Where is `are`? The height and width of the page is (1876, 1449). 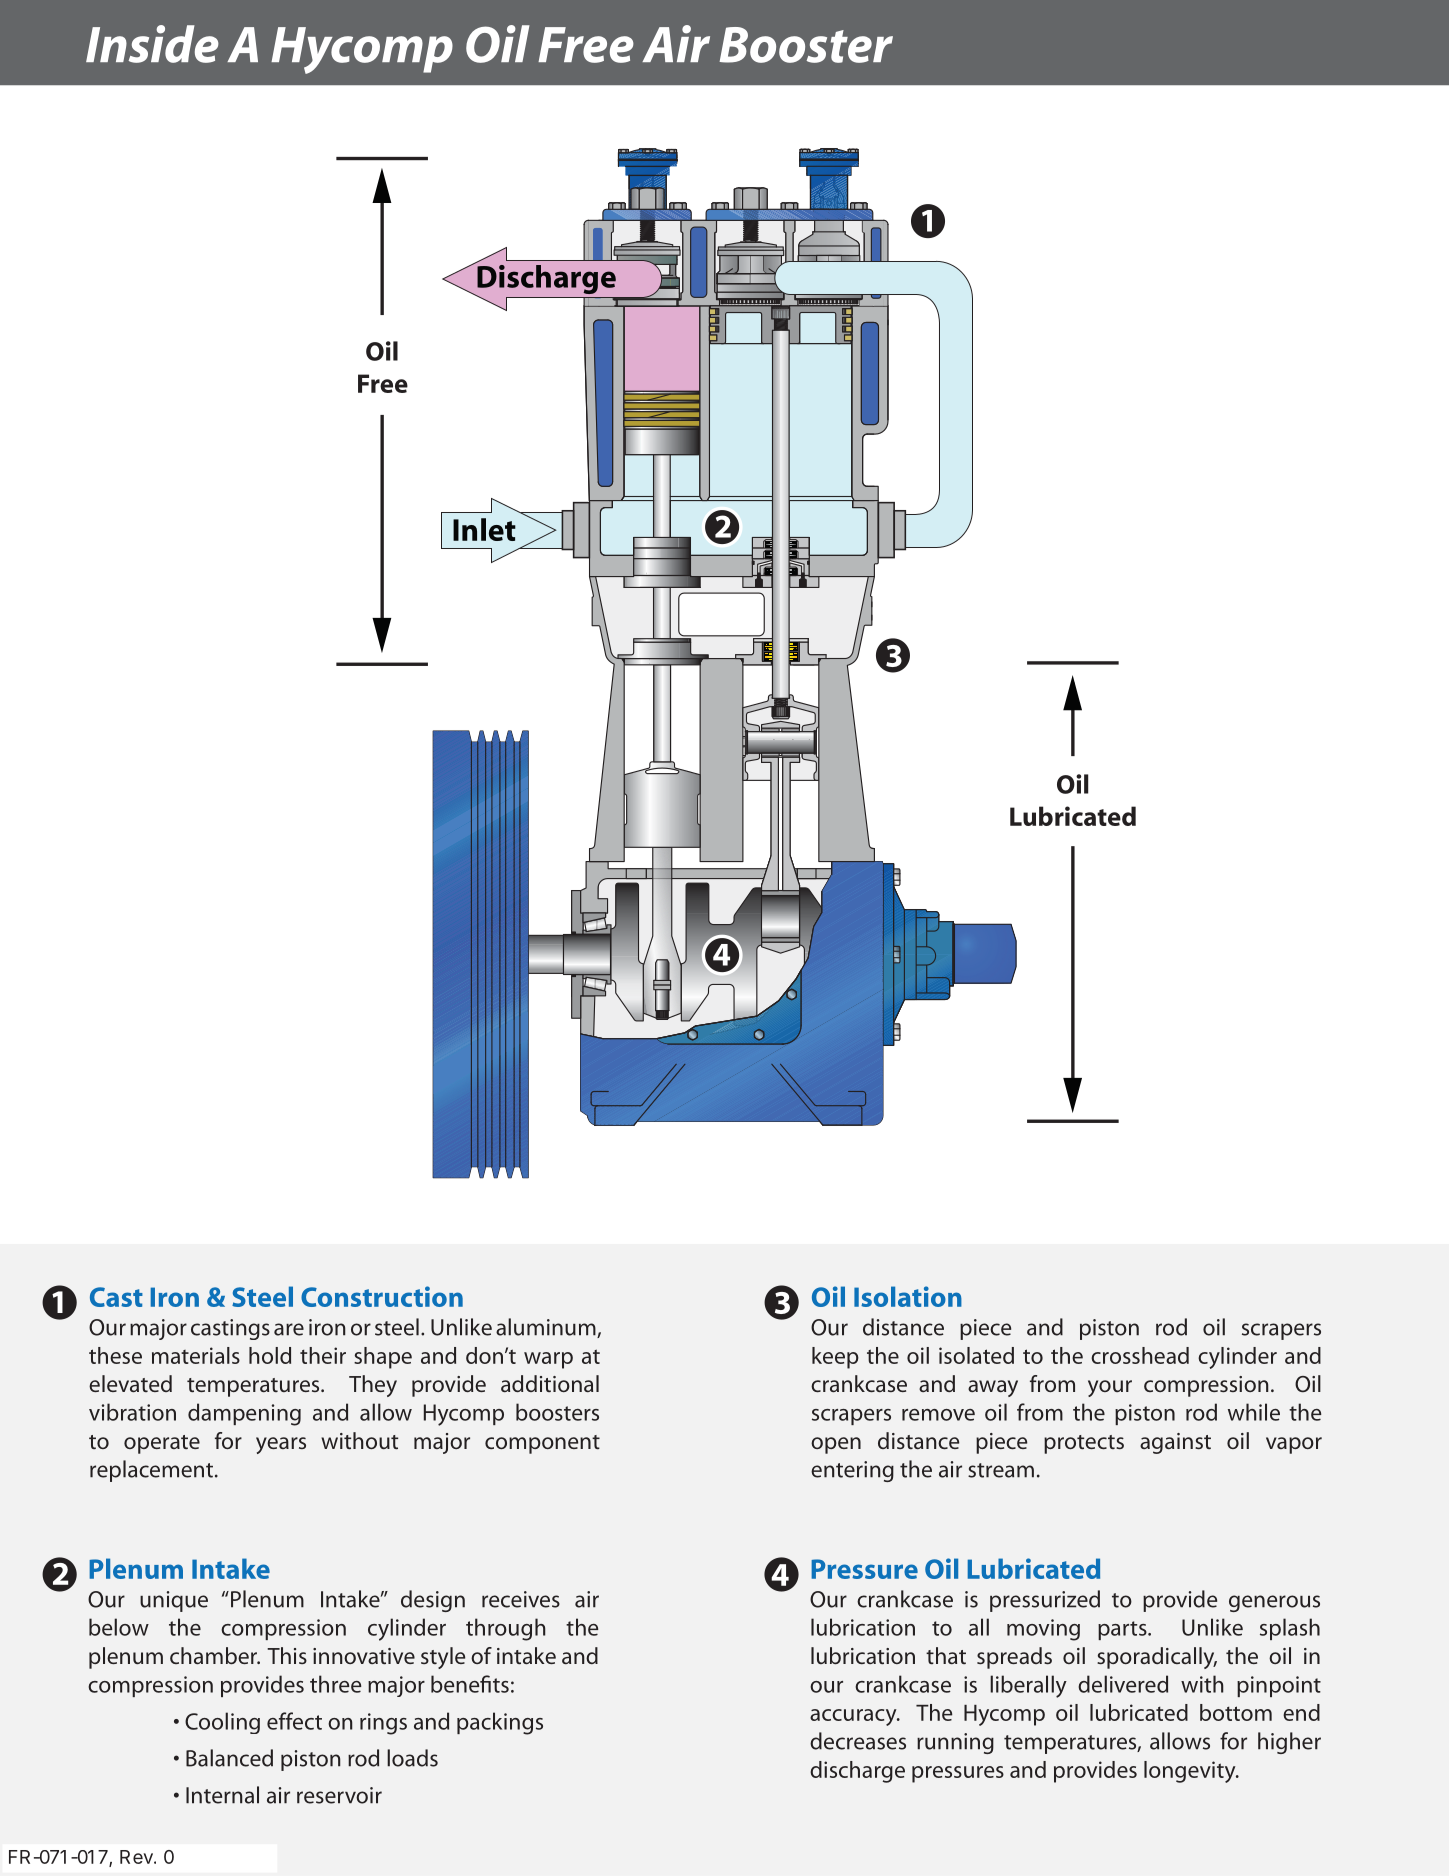 are is located at coordinates (289, 1329).
